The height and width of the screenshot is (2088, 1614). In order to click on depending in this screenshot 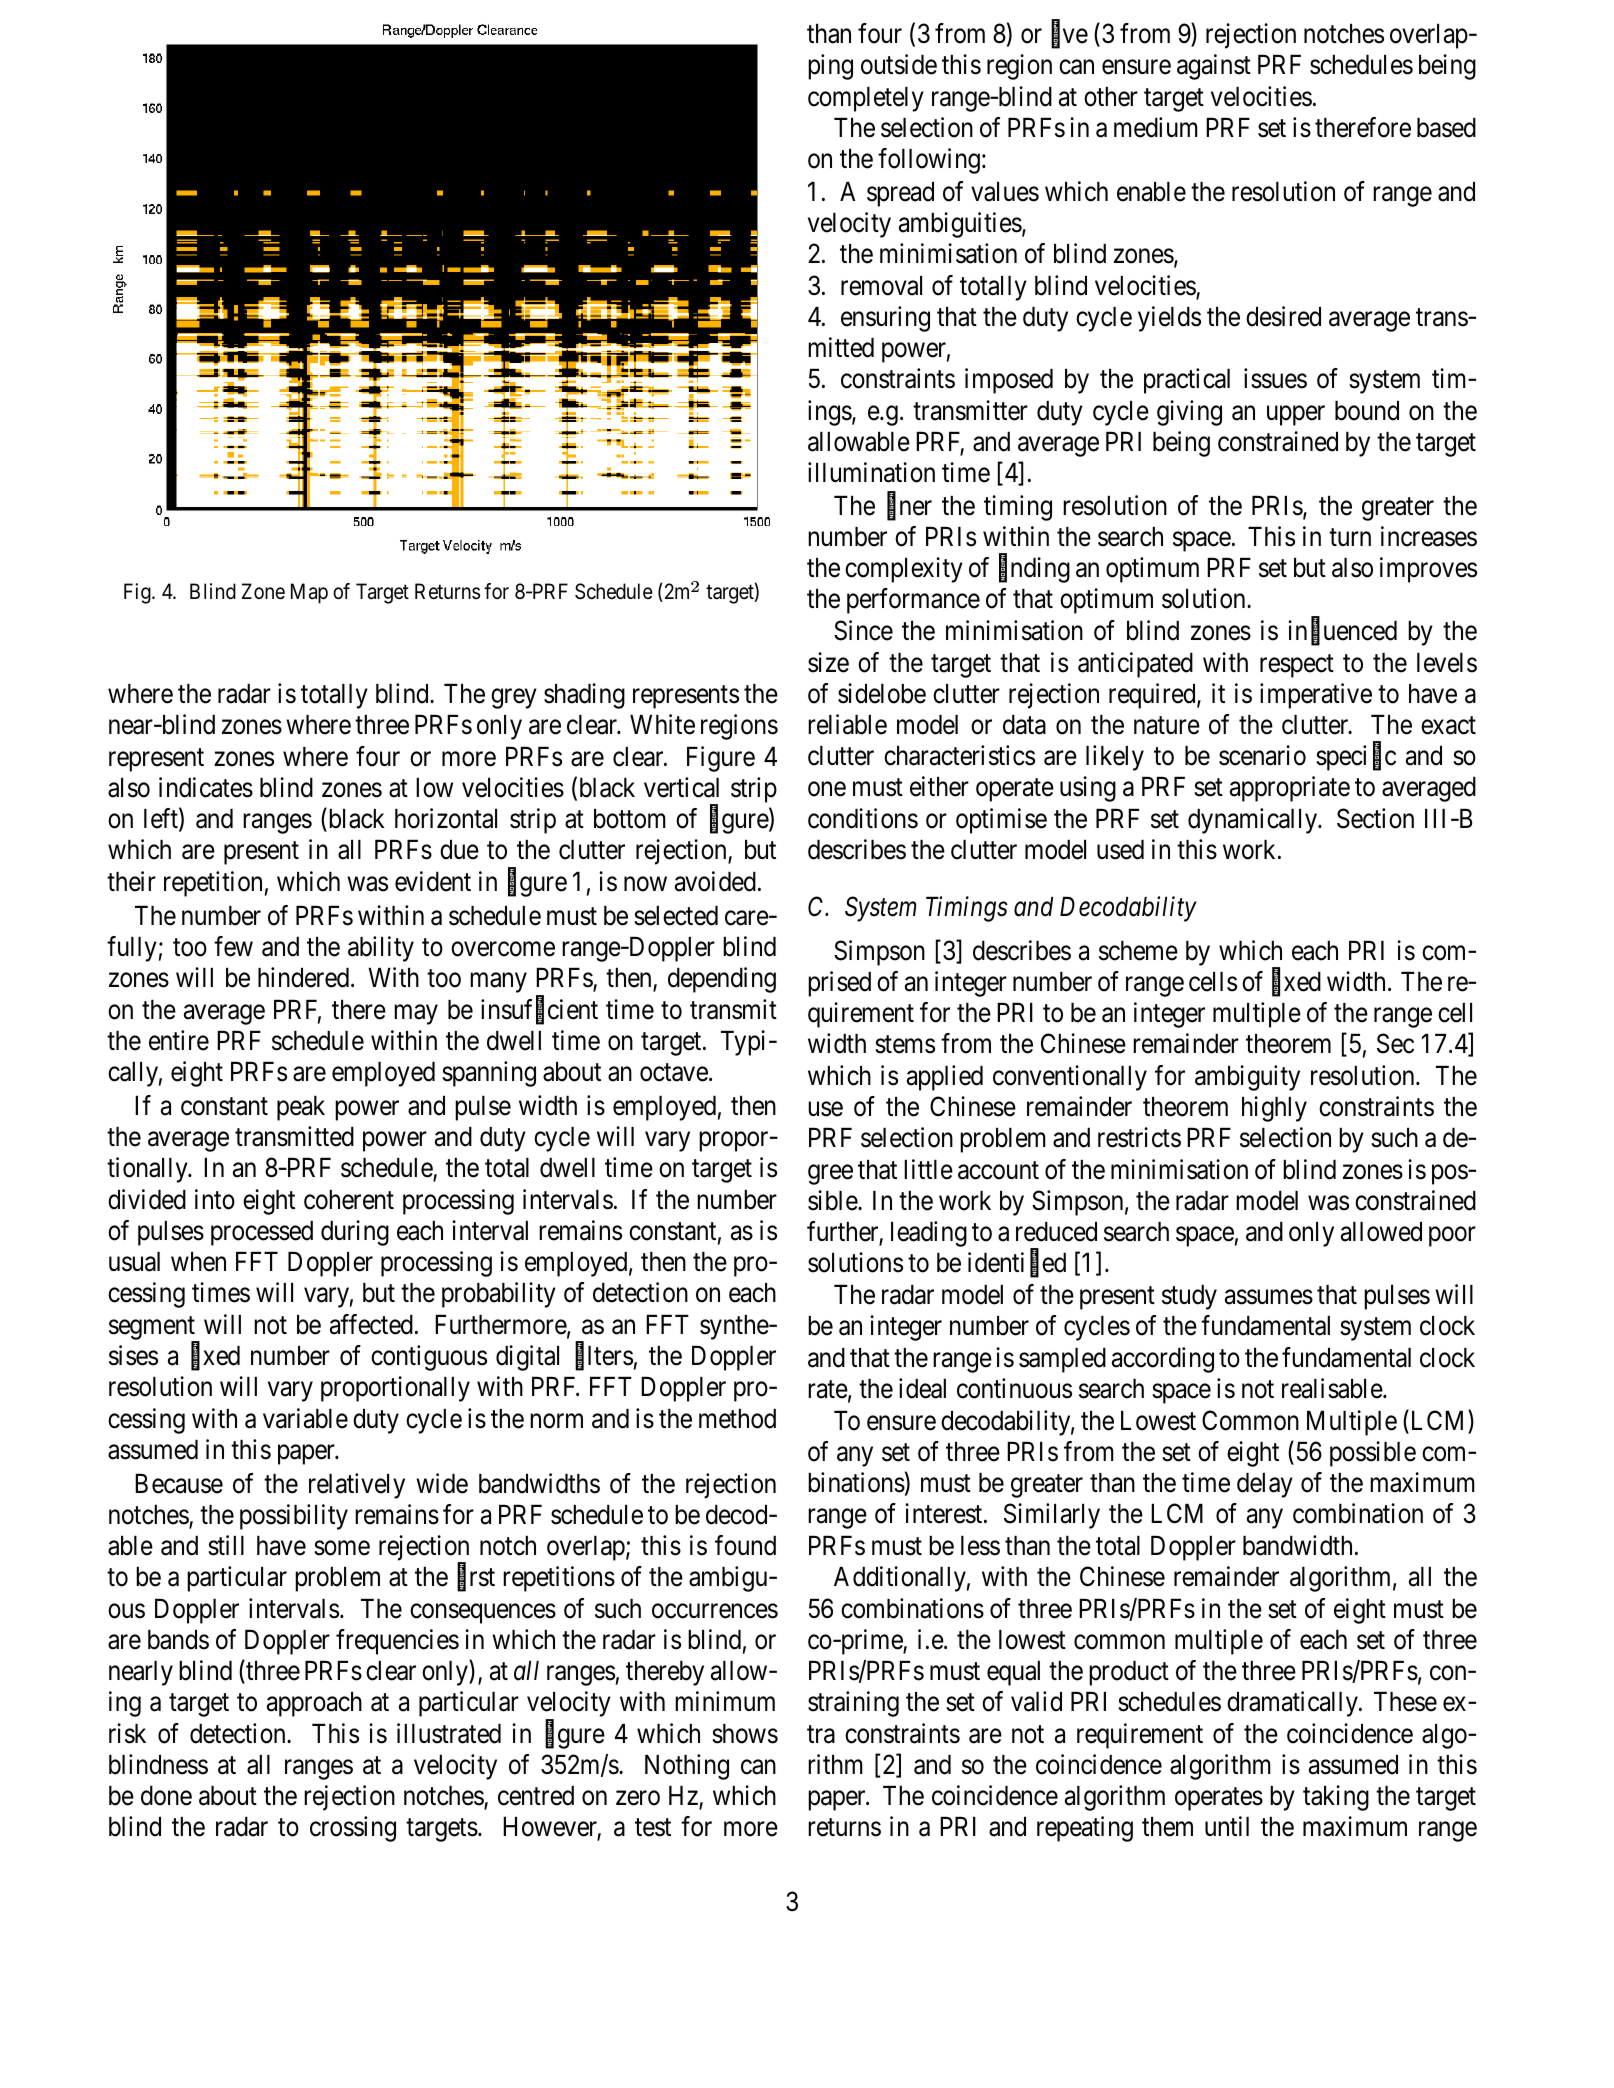, I will do `click(722, 980)`.
